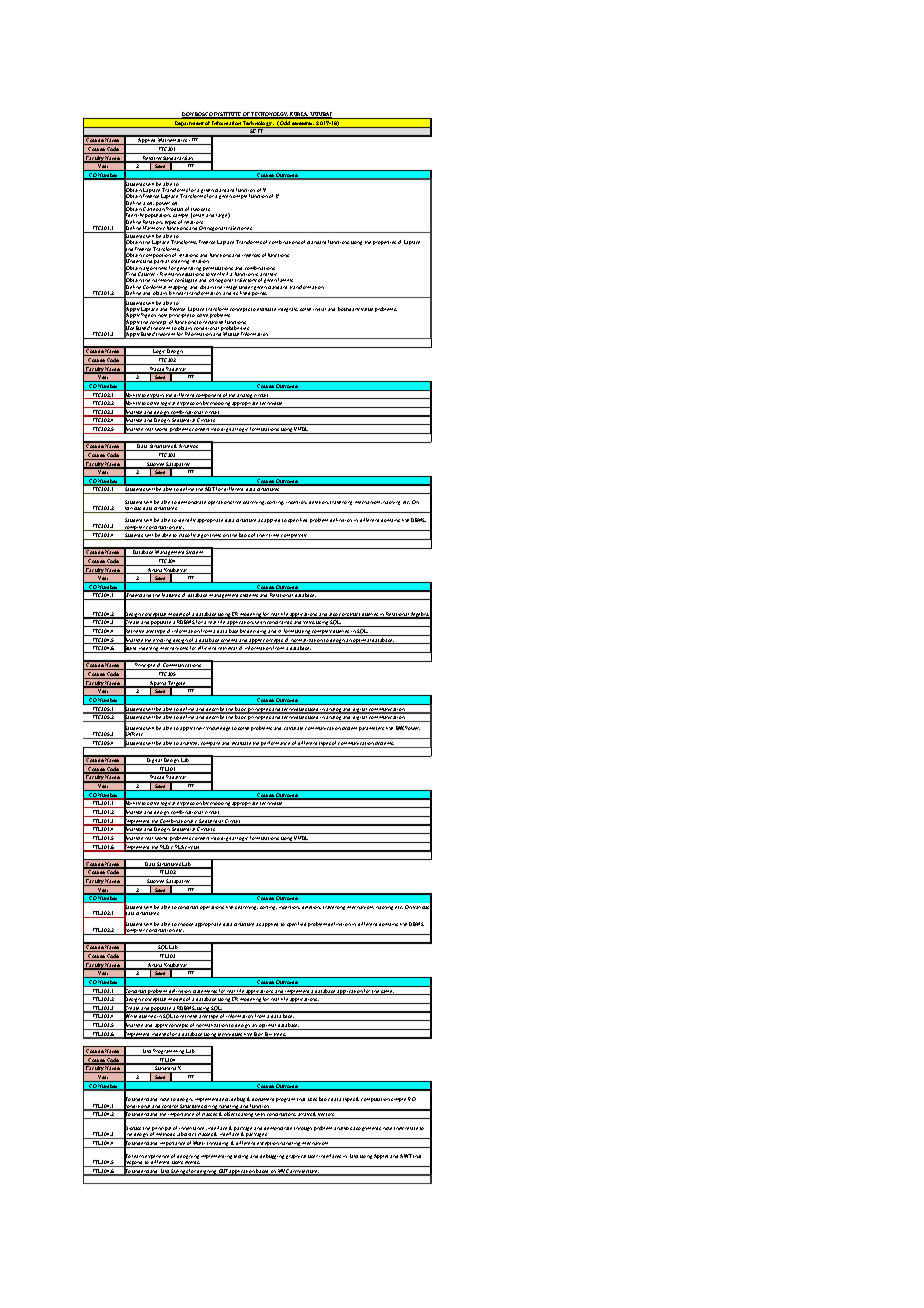 This image has height=1308, width=924. Describe the element at coordinates (276, 744) in the image. I see `performance` at that location.
